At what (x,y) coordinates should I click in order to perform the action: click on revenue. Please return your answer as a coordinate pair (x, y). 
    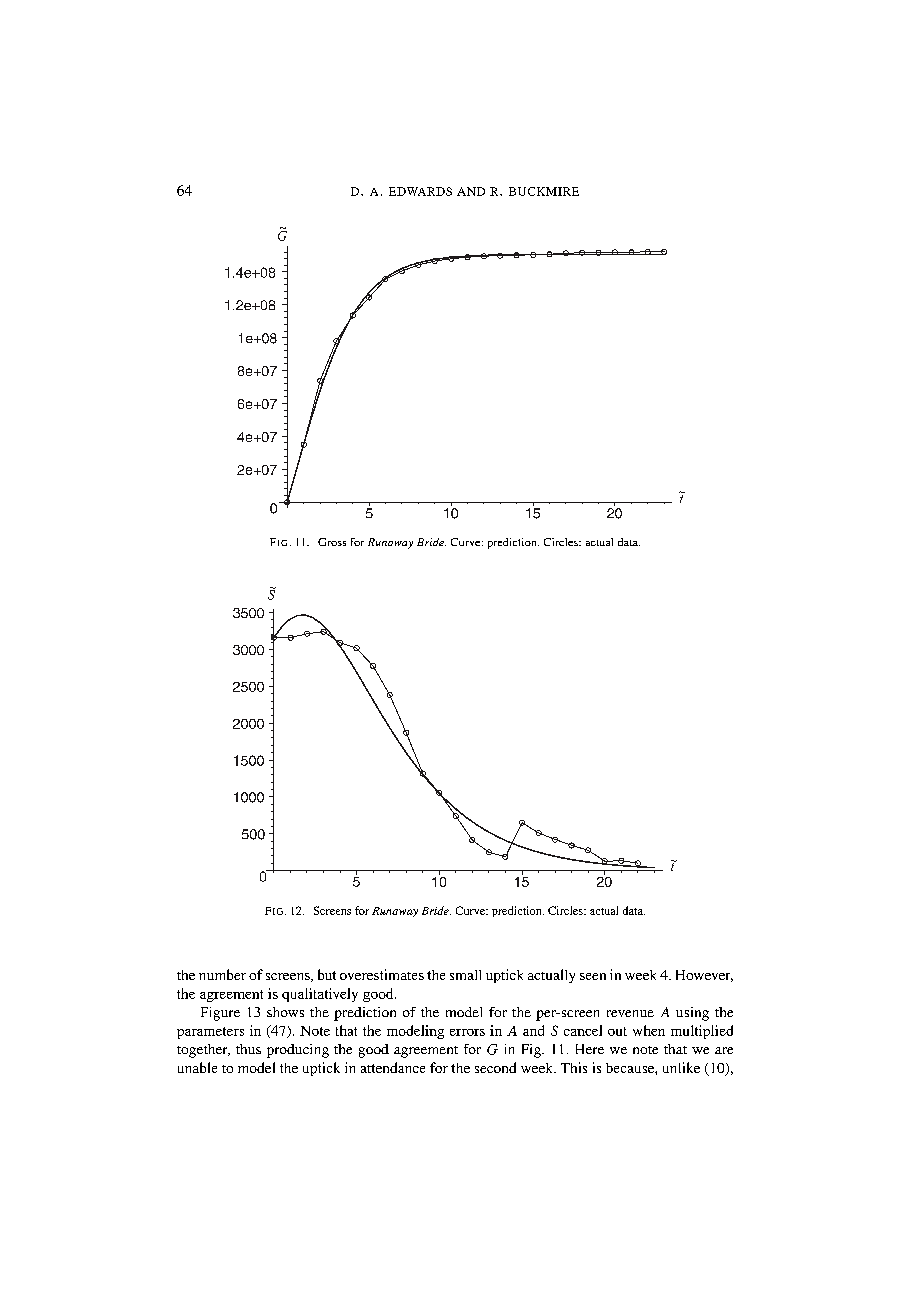
    Looking at the image, I should click on (630, 1013).
